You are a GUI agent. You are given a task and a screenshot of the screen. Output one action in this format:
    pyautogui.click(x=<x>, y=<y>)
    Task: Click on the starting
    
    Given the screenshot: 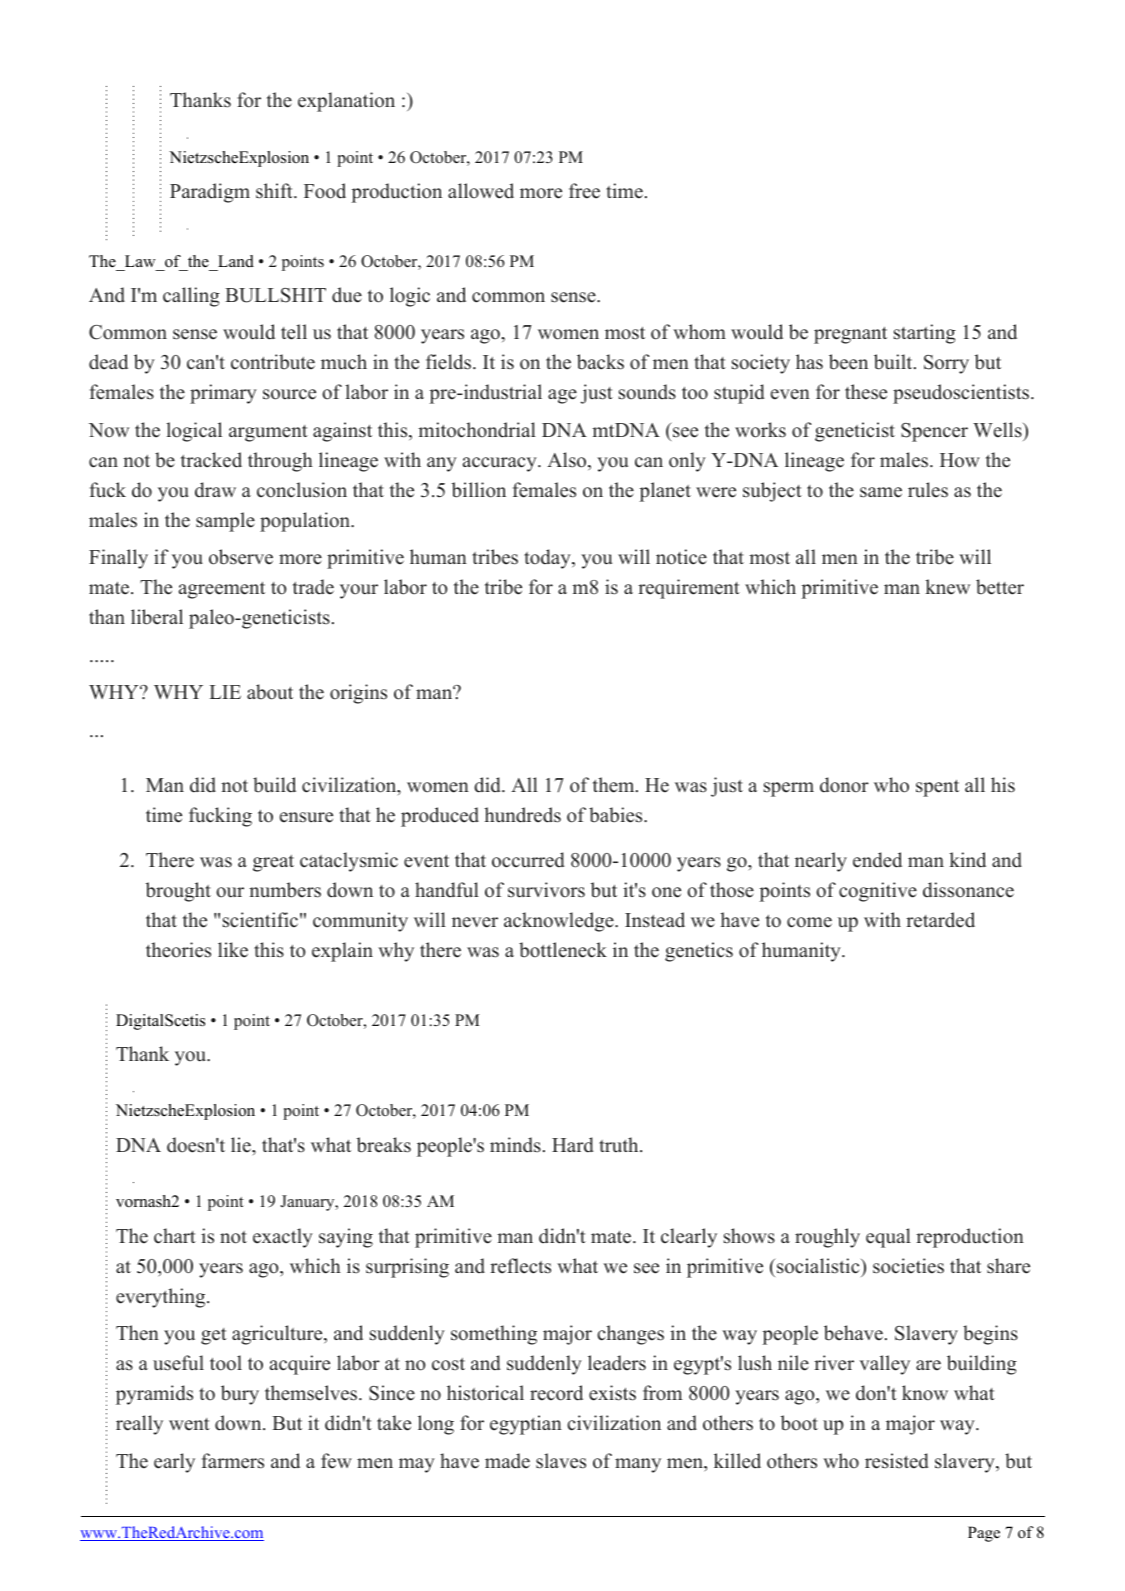 What is the action you would take?
    pyautogui.click(x=925, y=334)
